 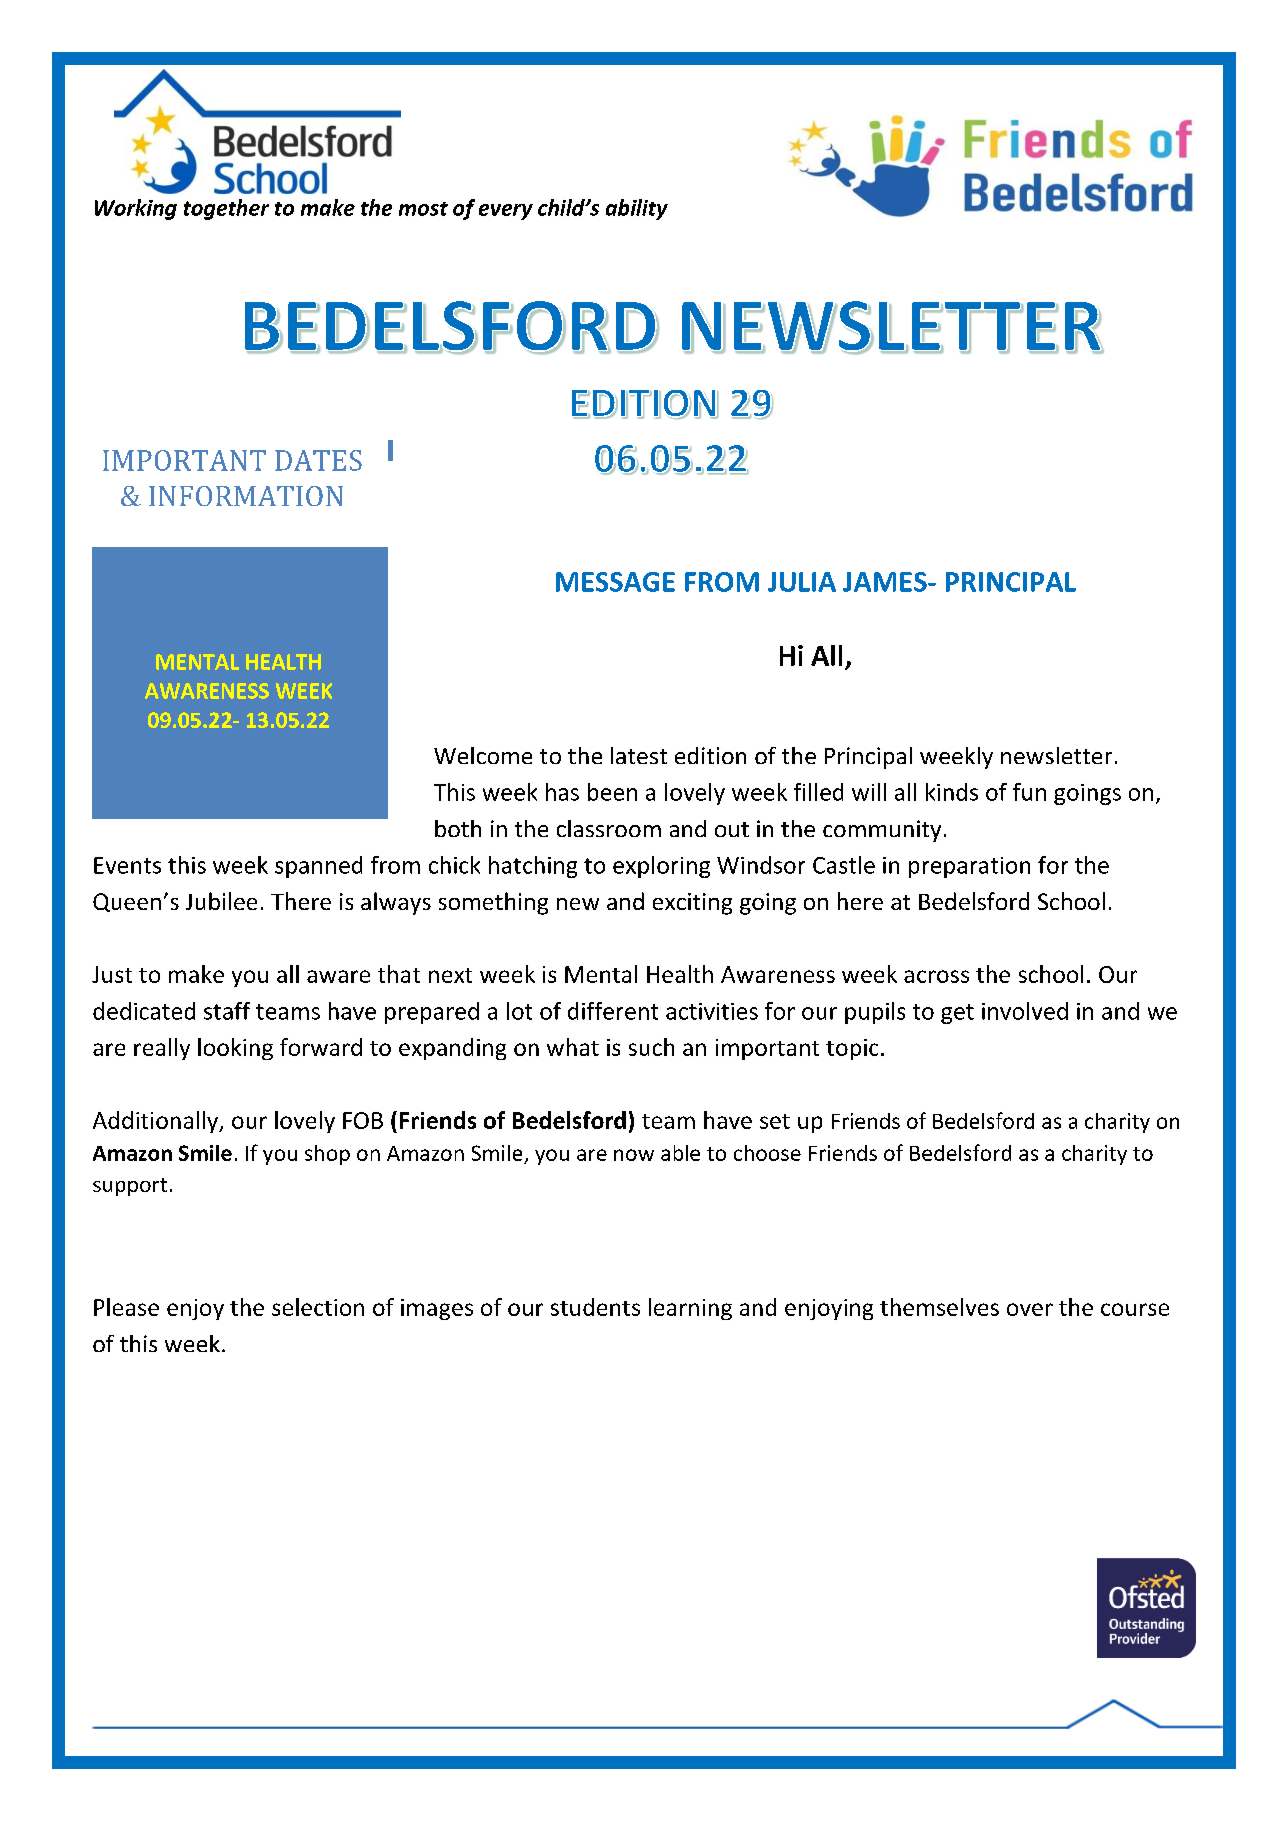 What do you see at coordinates (1056, 755) in the image?
I see `newsletter` at bounding box center [1056, 755].
